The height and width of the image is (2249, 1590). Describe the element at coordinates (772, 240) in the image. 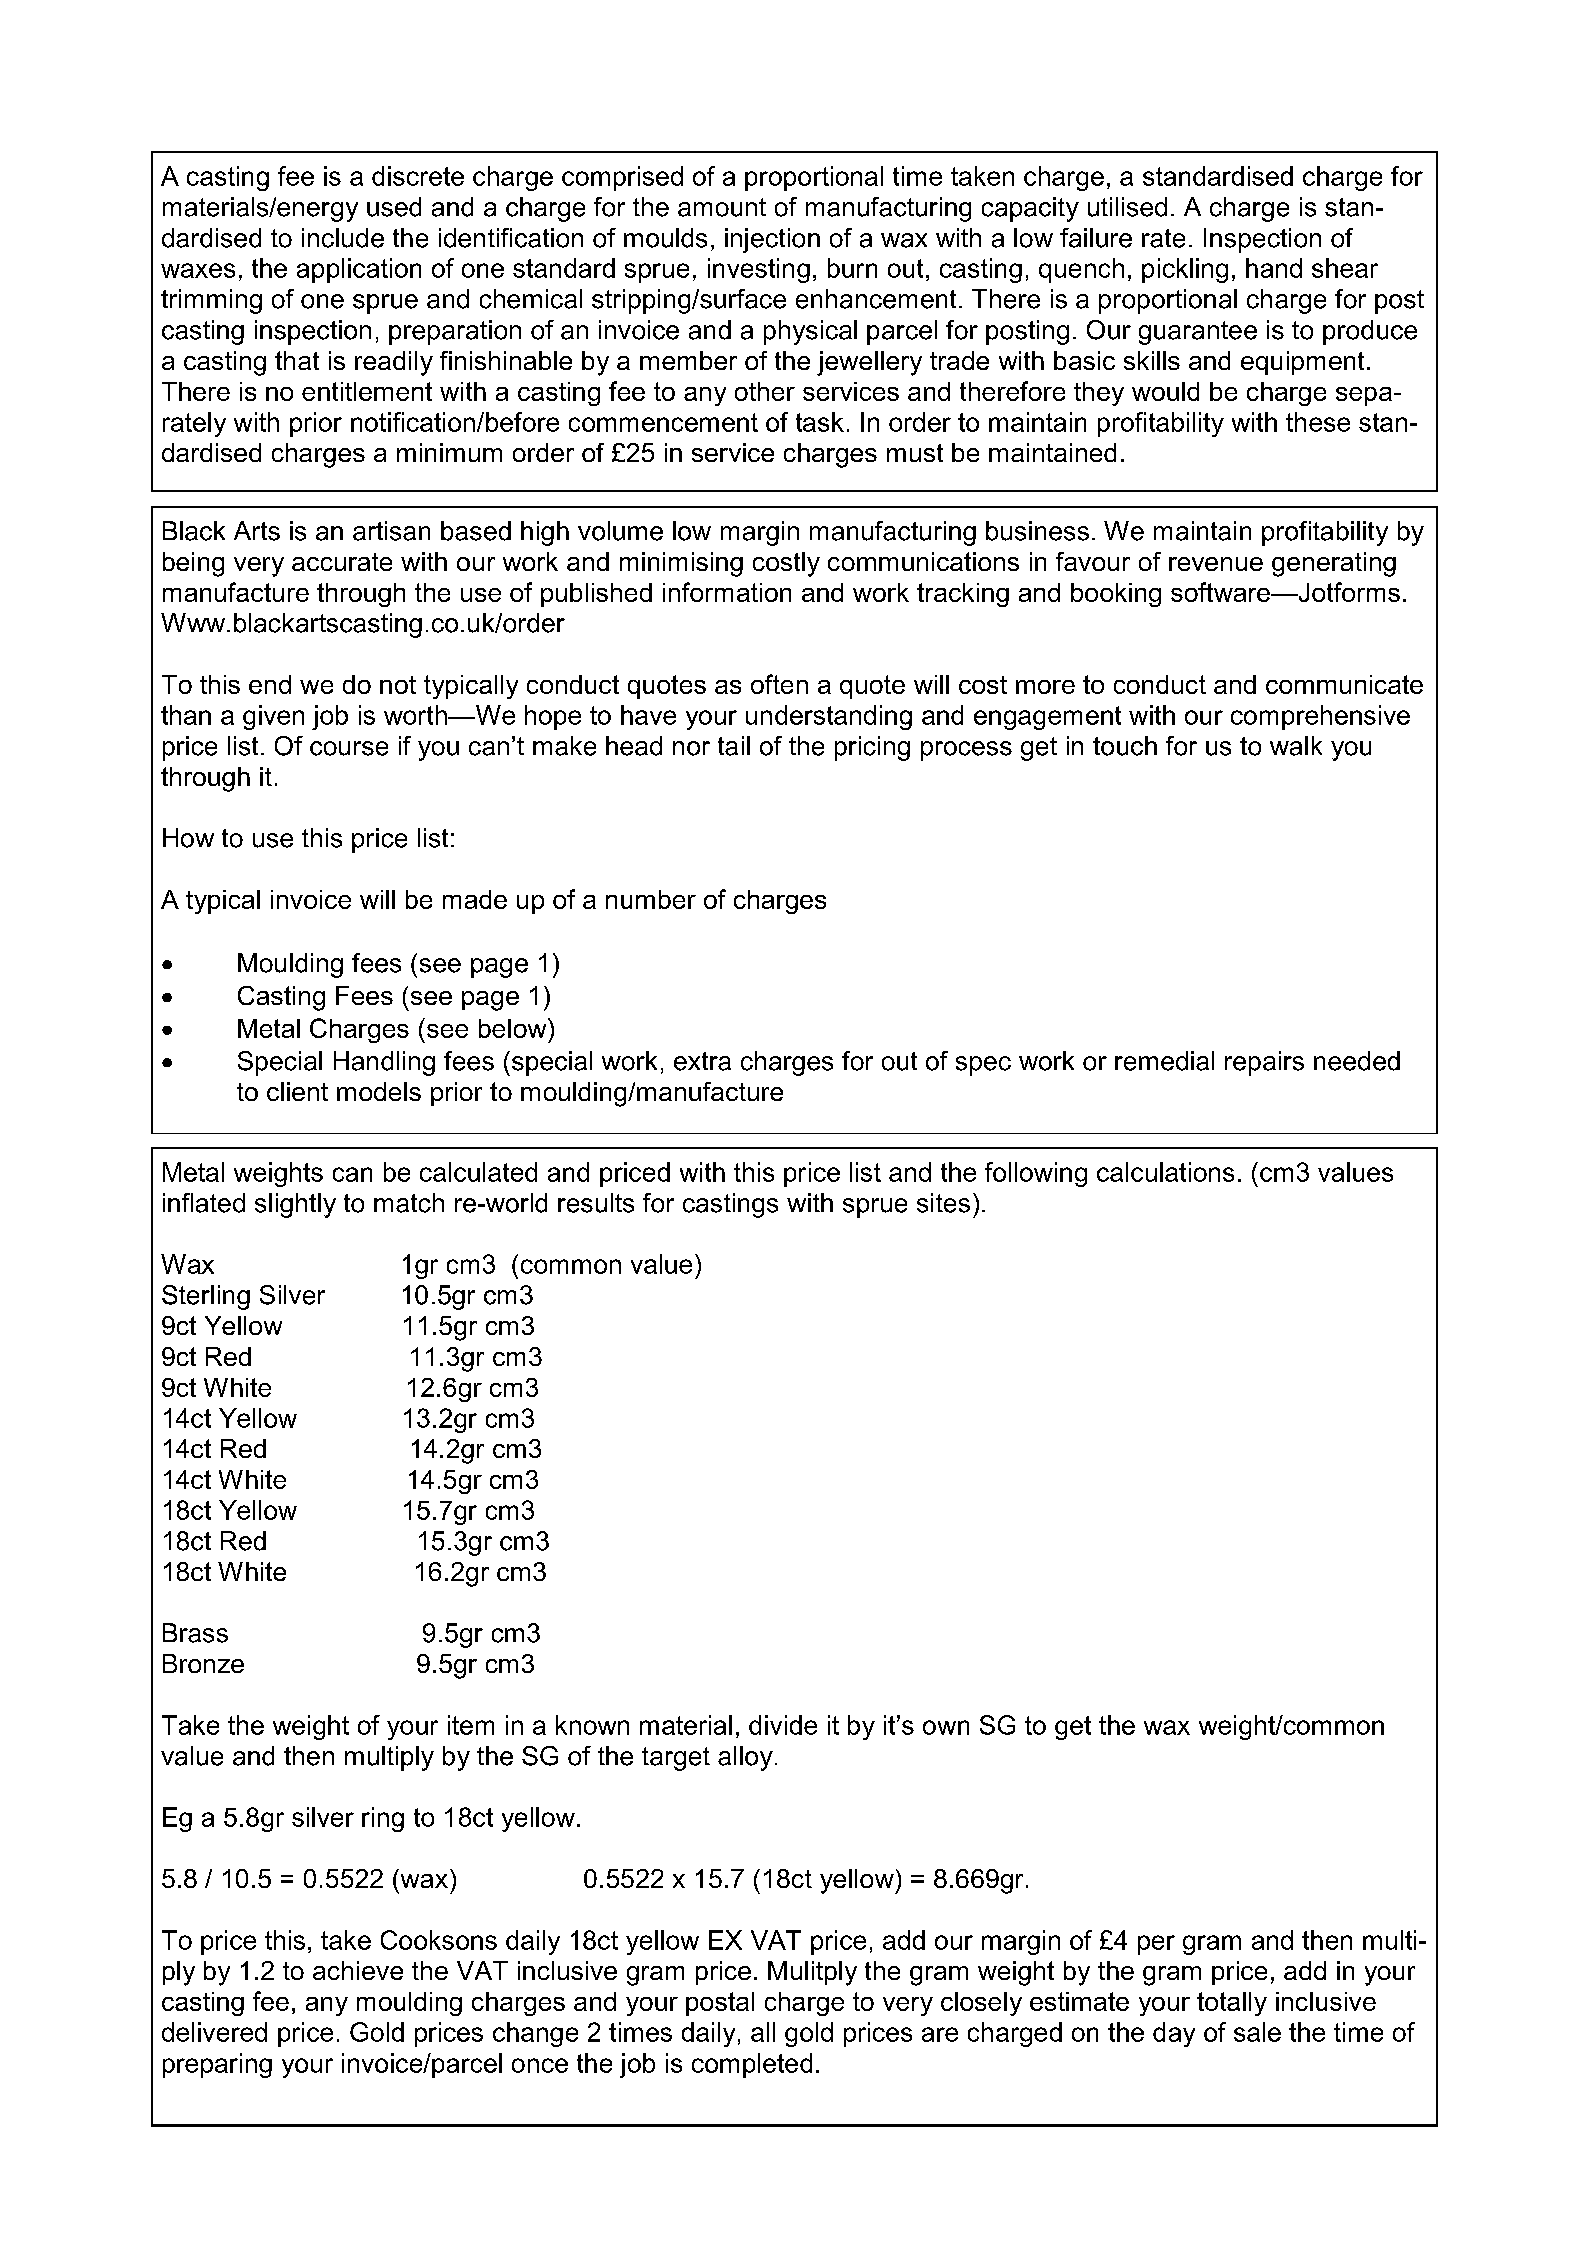

I see `injection` at that location.
